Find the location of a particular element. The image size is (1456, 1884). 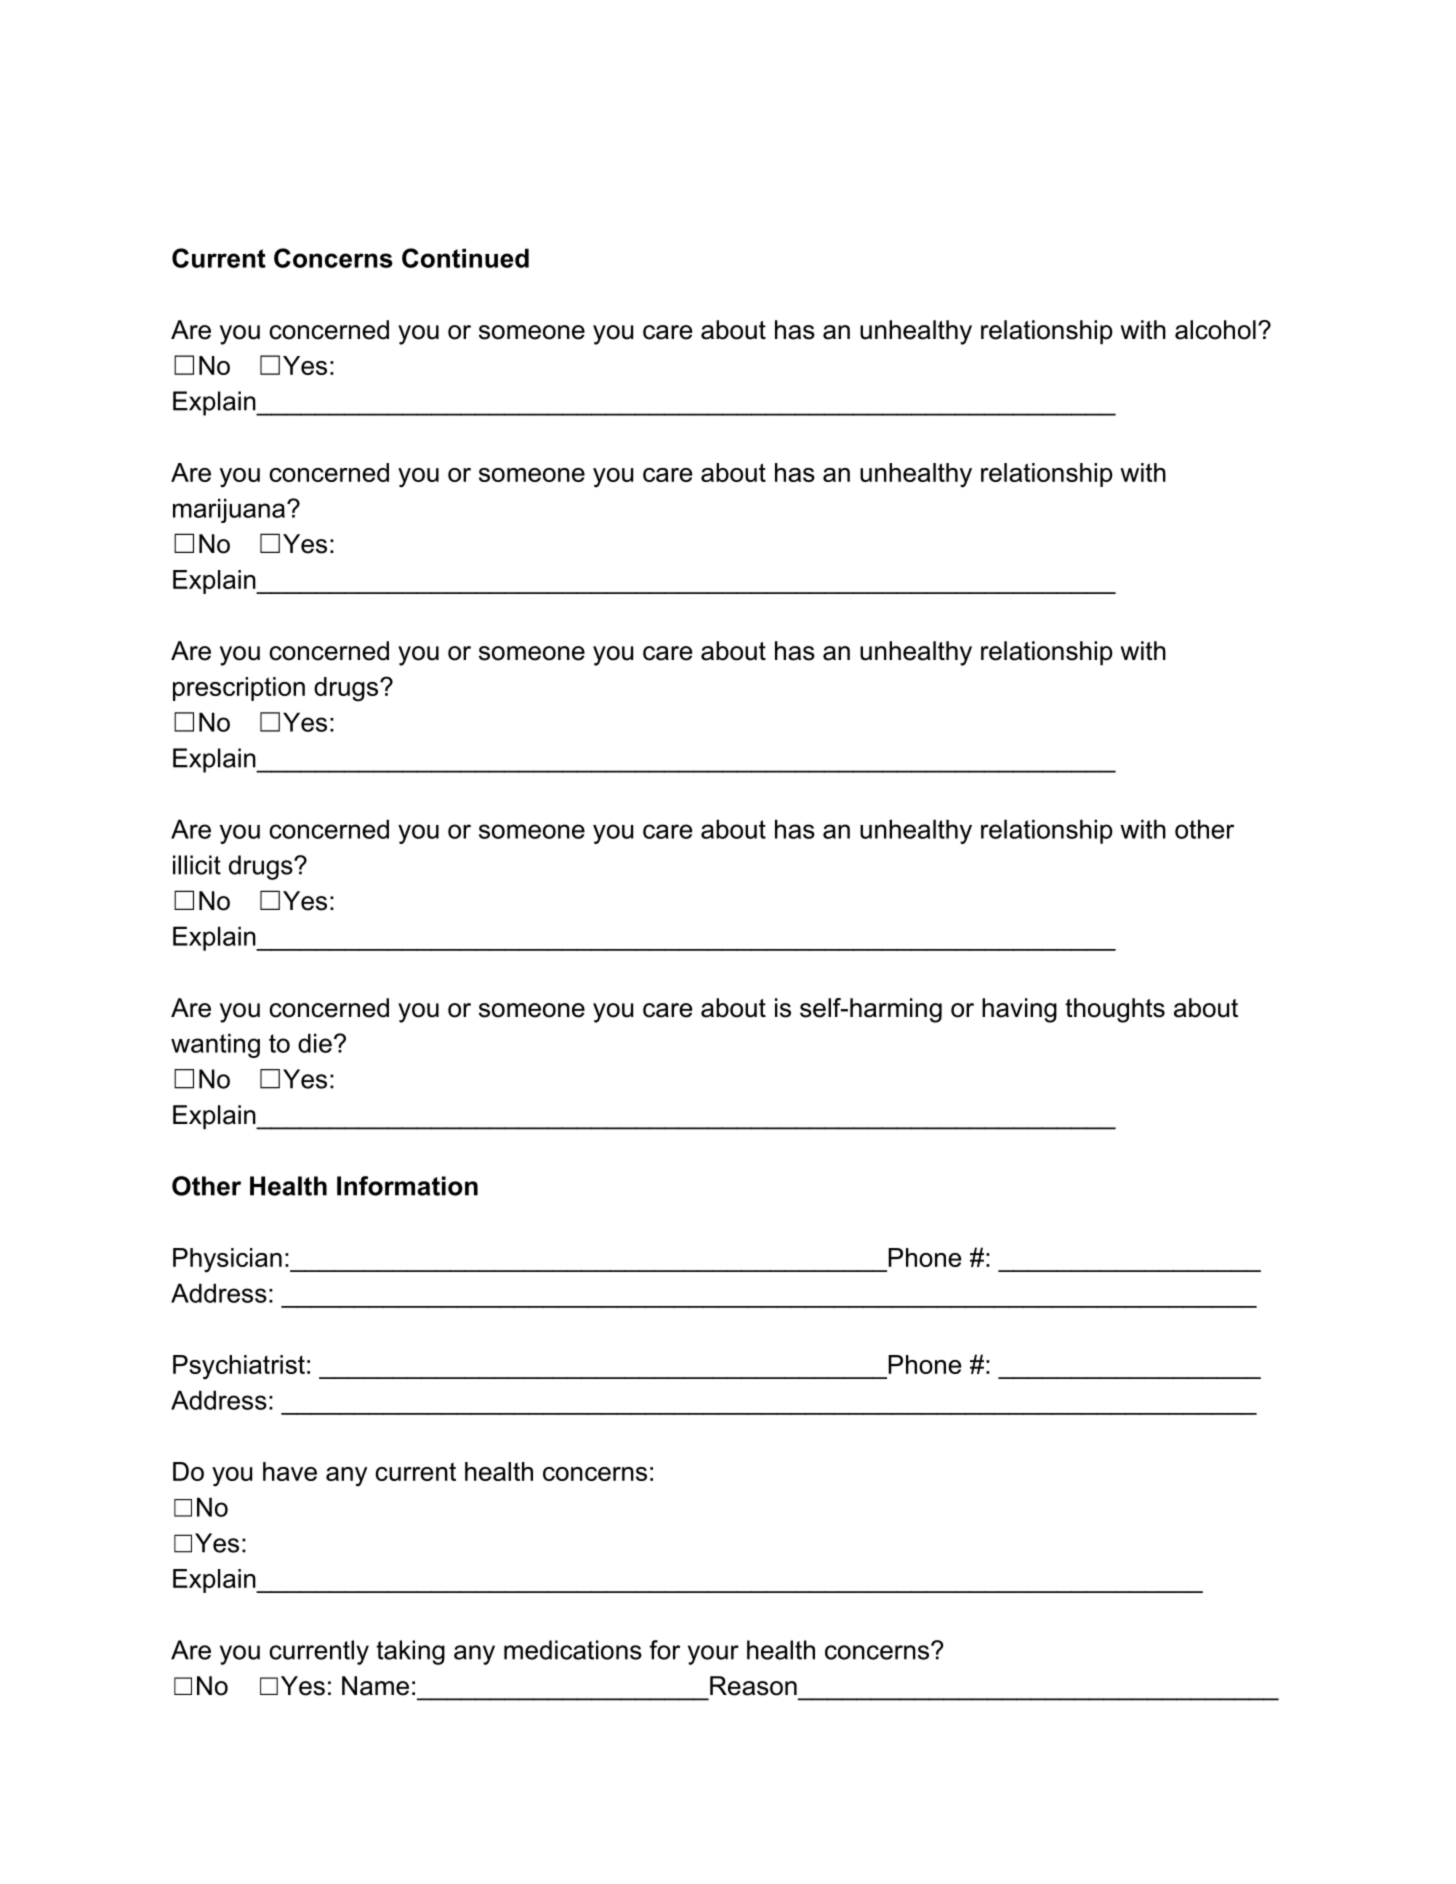

alcohol is located at coordinates (1215, 330).
